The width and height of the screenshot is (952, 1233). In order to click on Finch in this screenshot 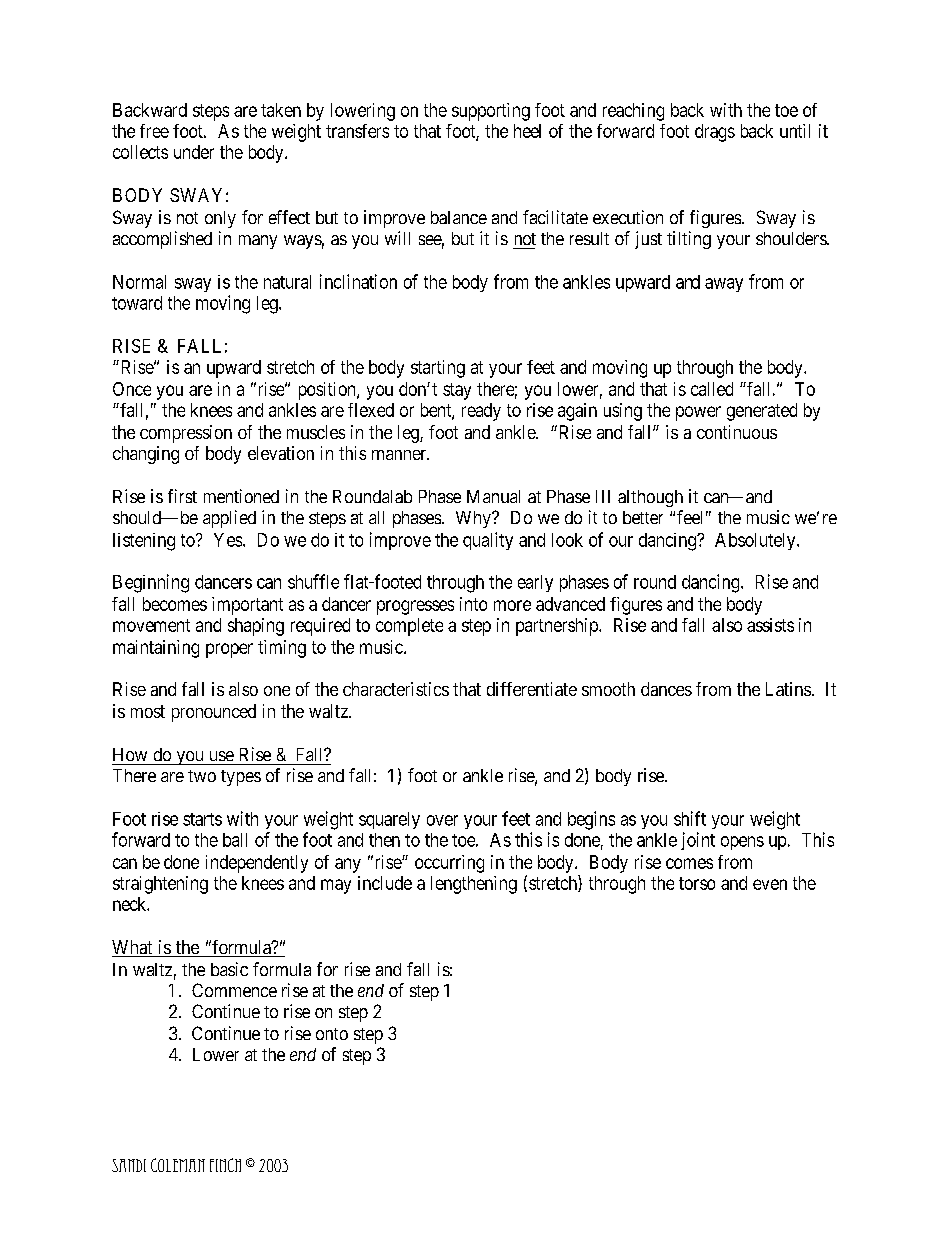, I will do `click(225, 1165)`.
